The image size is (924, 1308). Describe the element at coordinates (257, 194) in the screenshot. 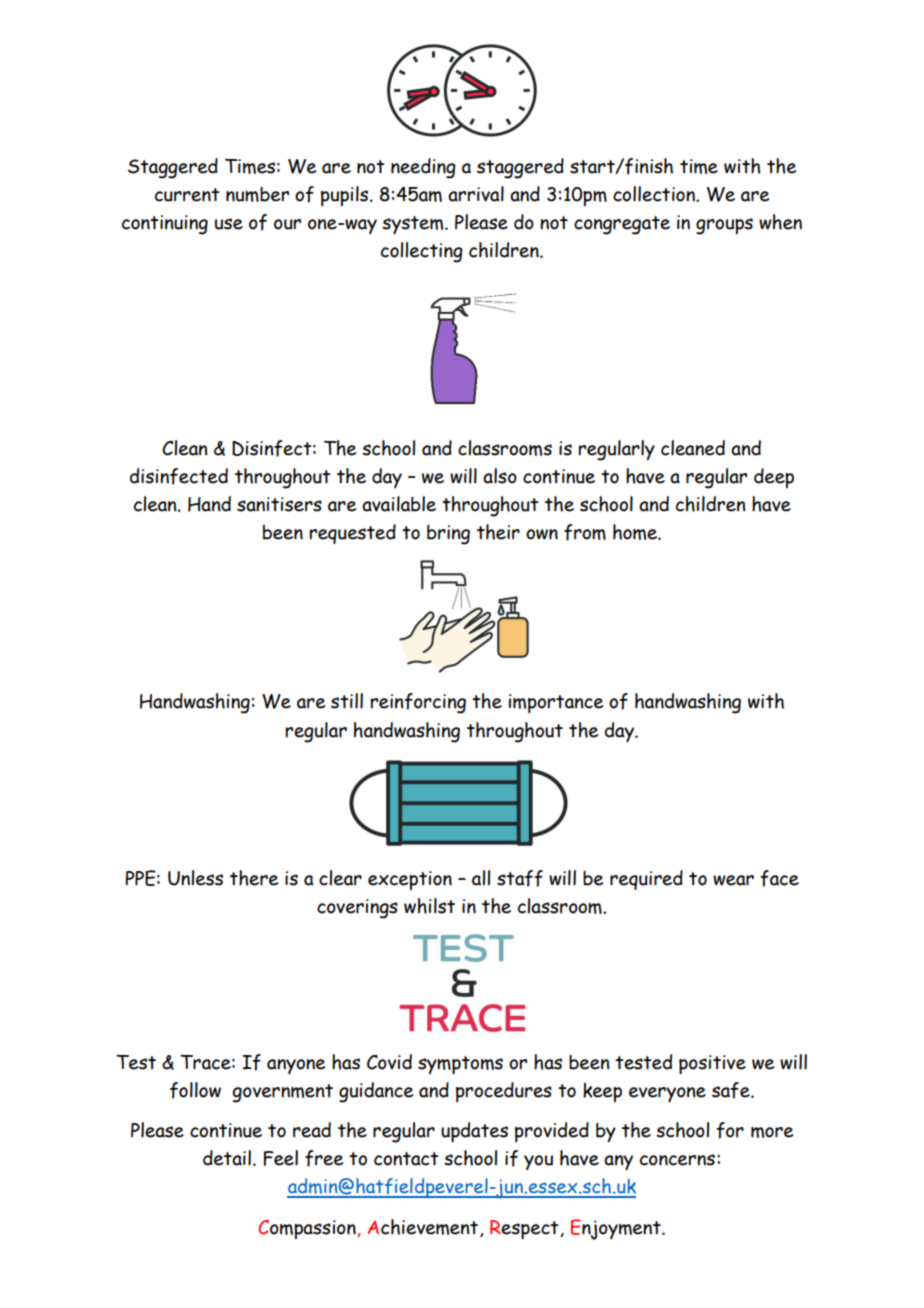

I see `number` at that location.
